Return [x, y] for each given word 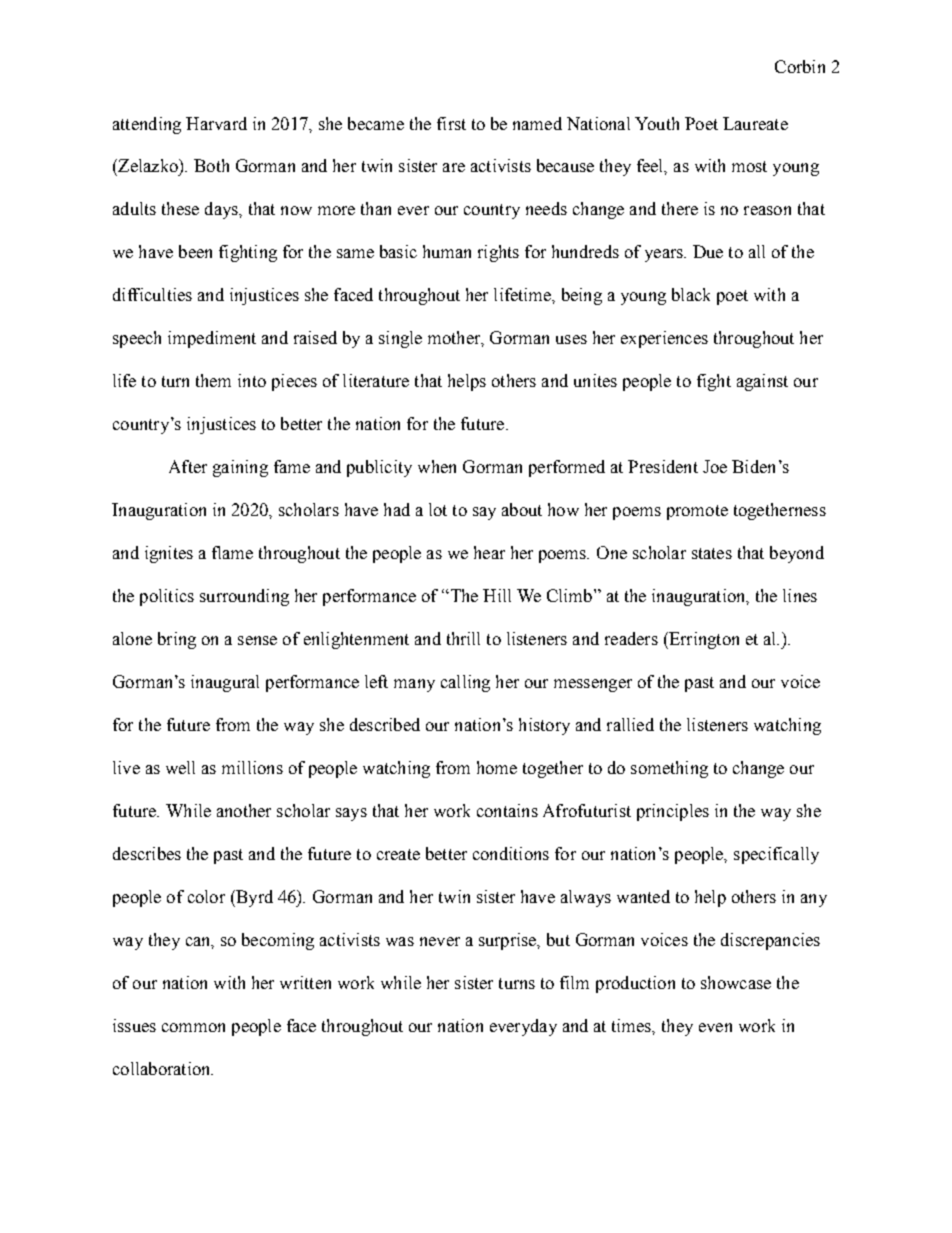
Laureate [755, 123]
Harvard [216, 123]
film [574, 982]
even [715, 1027]
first [451, 123]
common [193, 1027]
